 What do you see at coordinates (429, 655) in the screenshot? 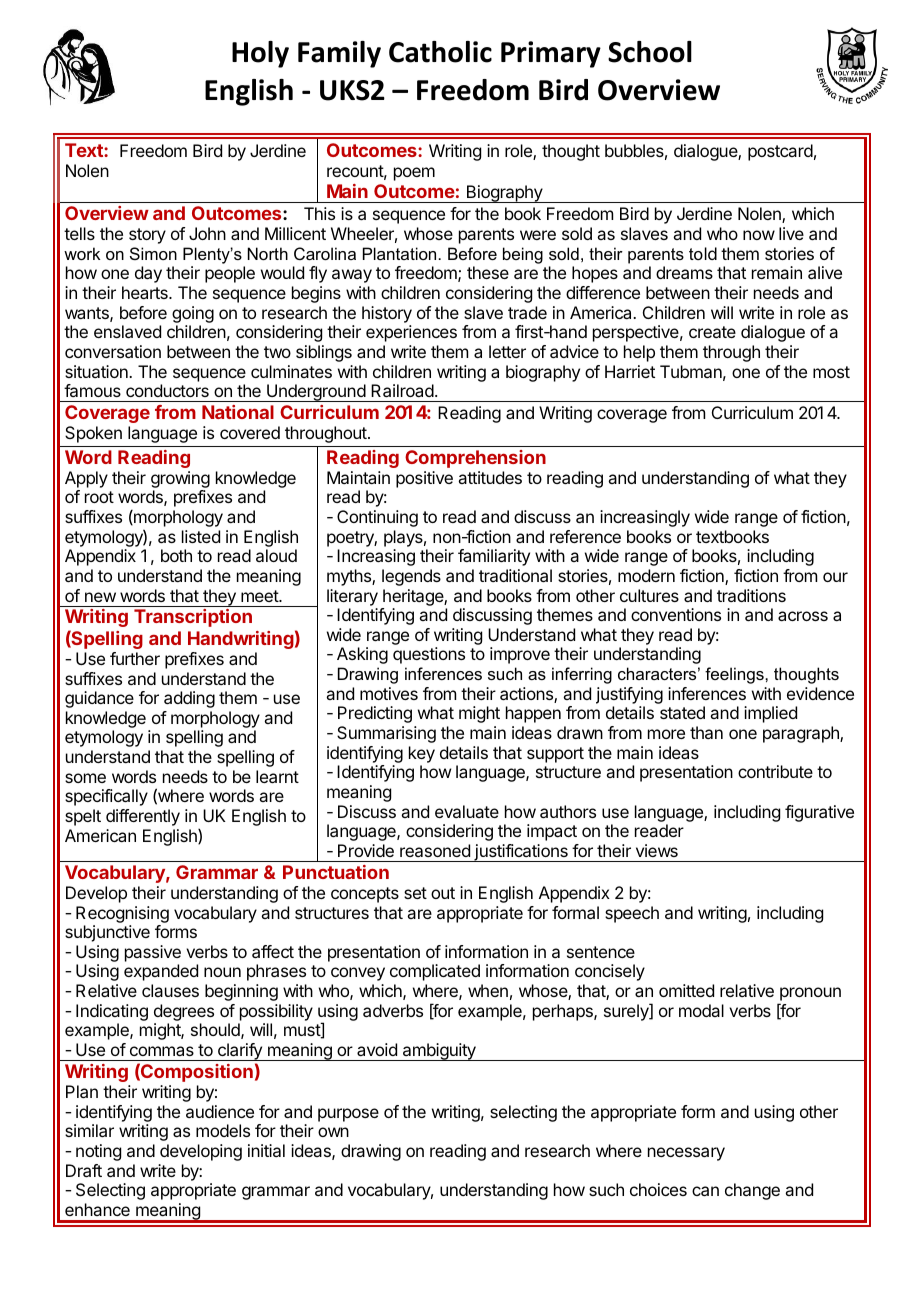
I see `questions` at bounding box center [429, 655].
